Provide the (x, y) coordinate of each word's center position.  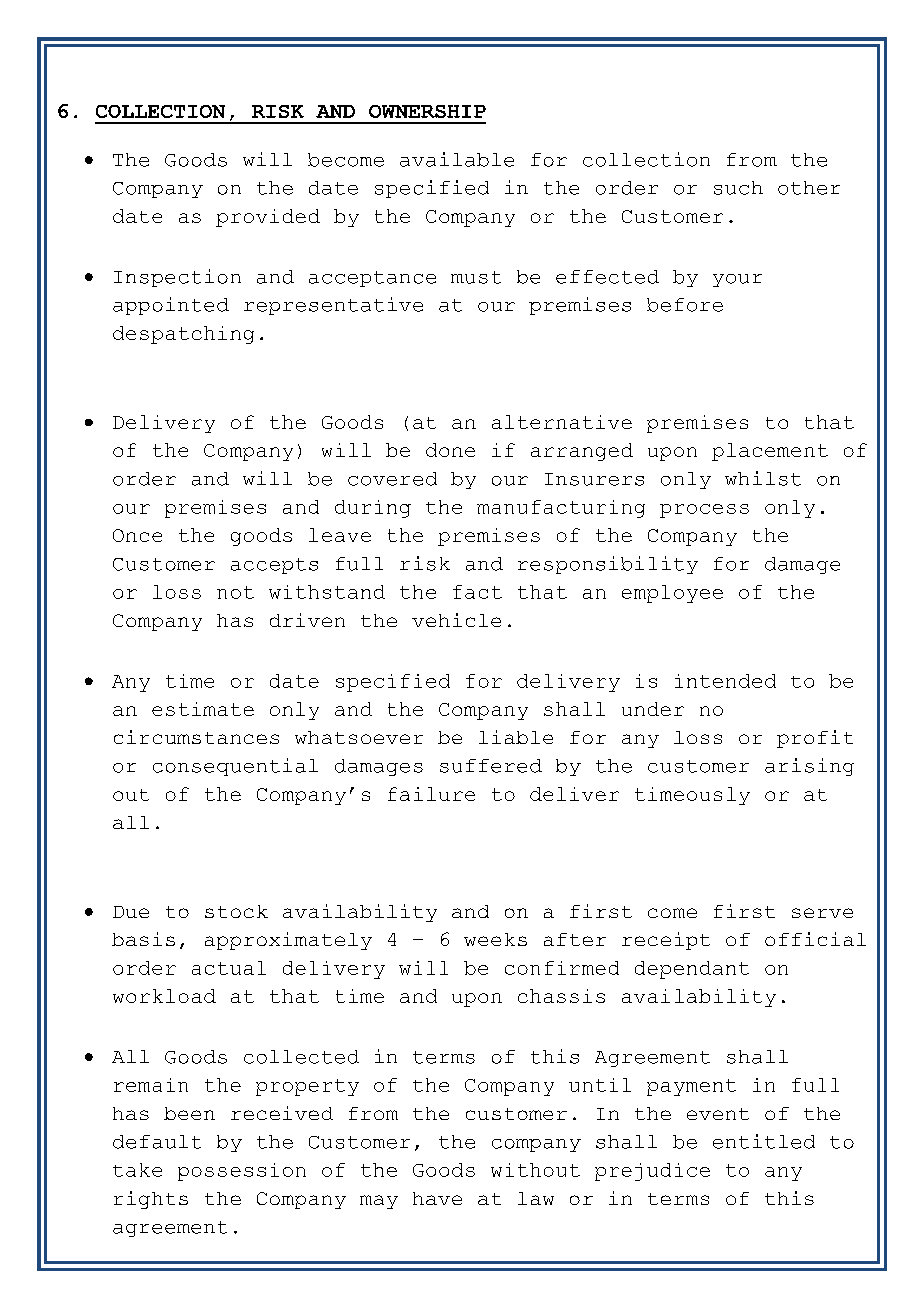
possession (242, 1172)
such (738, 188)
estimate (203, 709)
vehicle (456, 620)
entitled (764, 1141)
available (457, 159)
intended (725, 681)
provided (268, 218)
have (437, 1198)
